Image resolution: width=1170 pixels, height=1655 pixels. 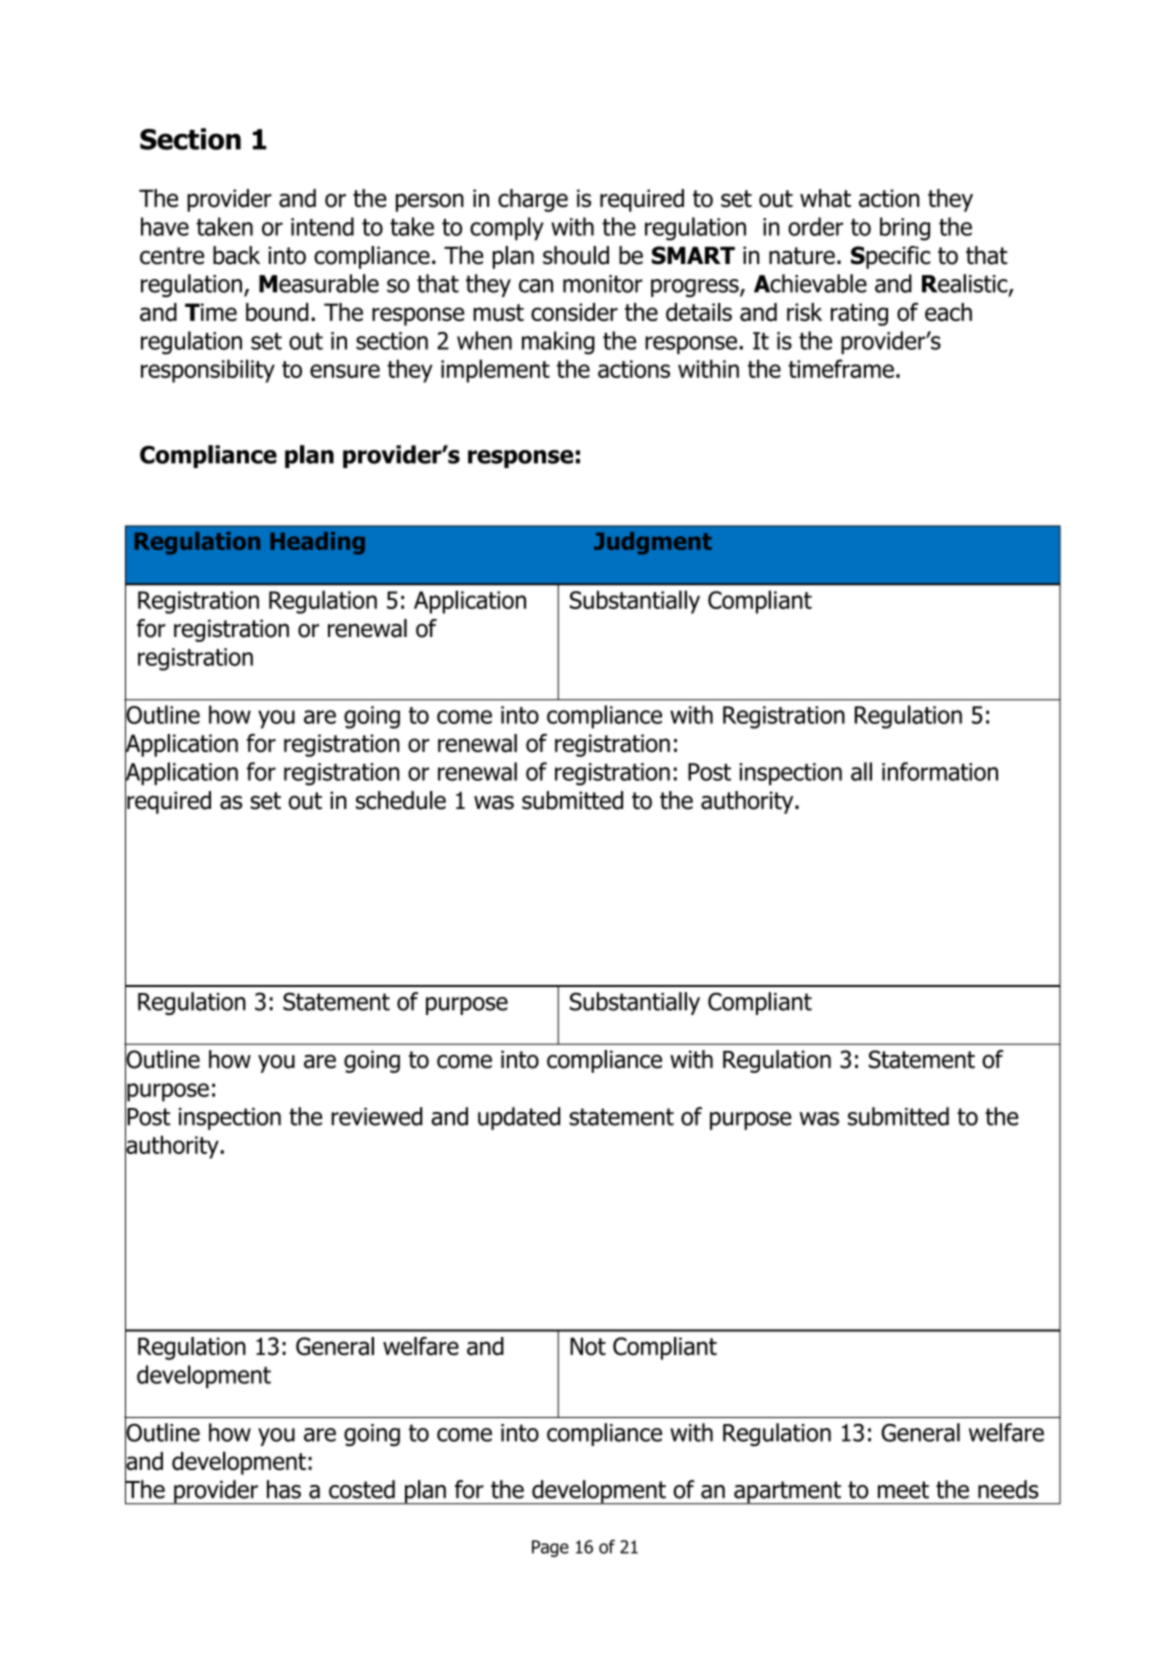 I want to click on back, so click(x=236, y=255).
